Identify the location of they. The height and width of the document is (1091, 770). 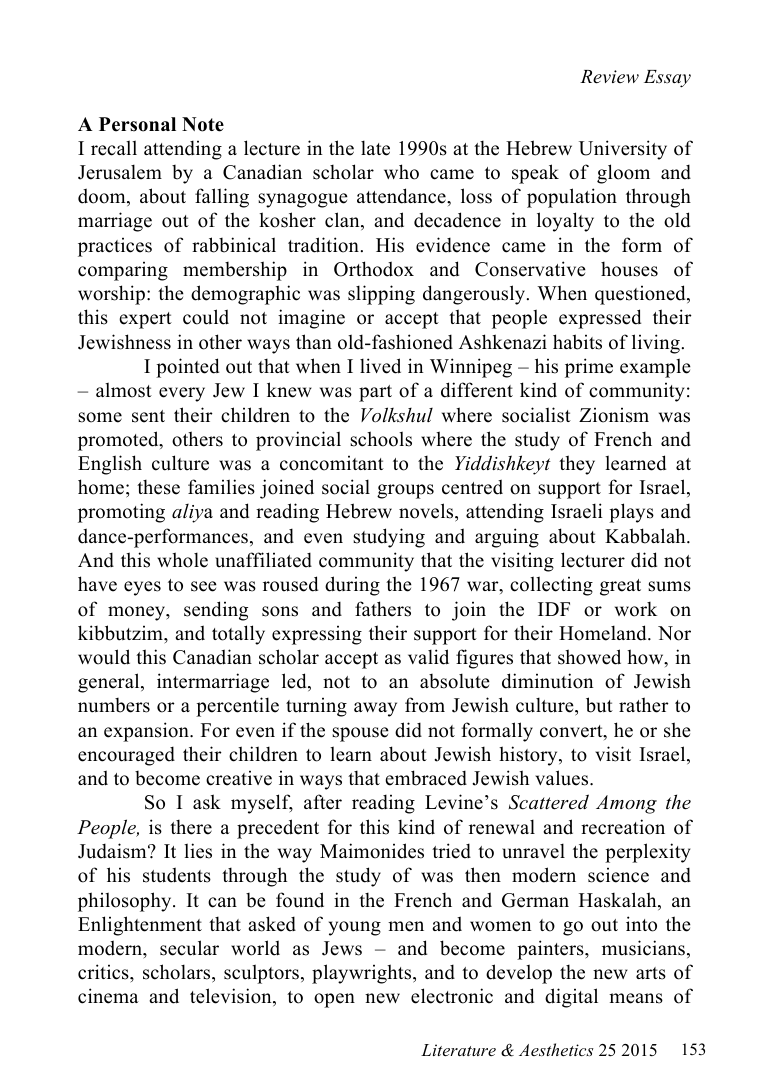
(577, 465).
